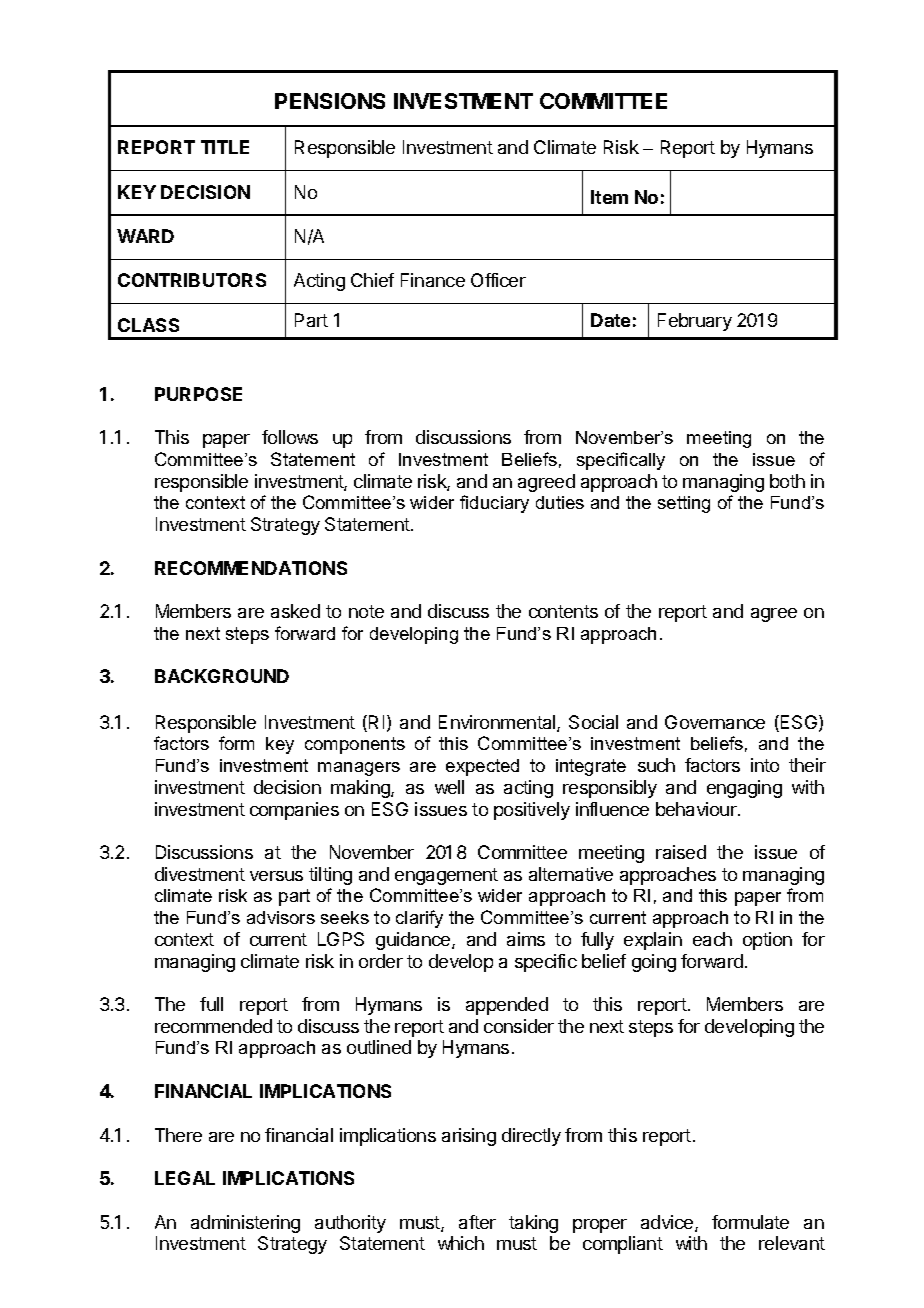  Describe the element at coordinates (222, 676) in the screenshot. I see `BACKGROUND` at that location.
